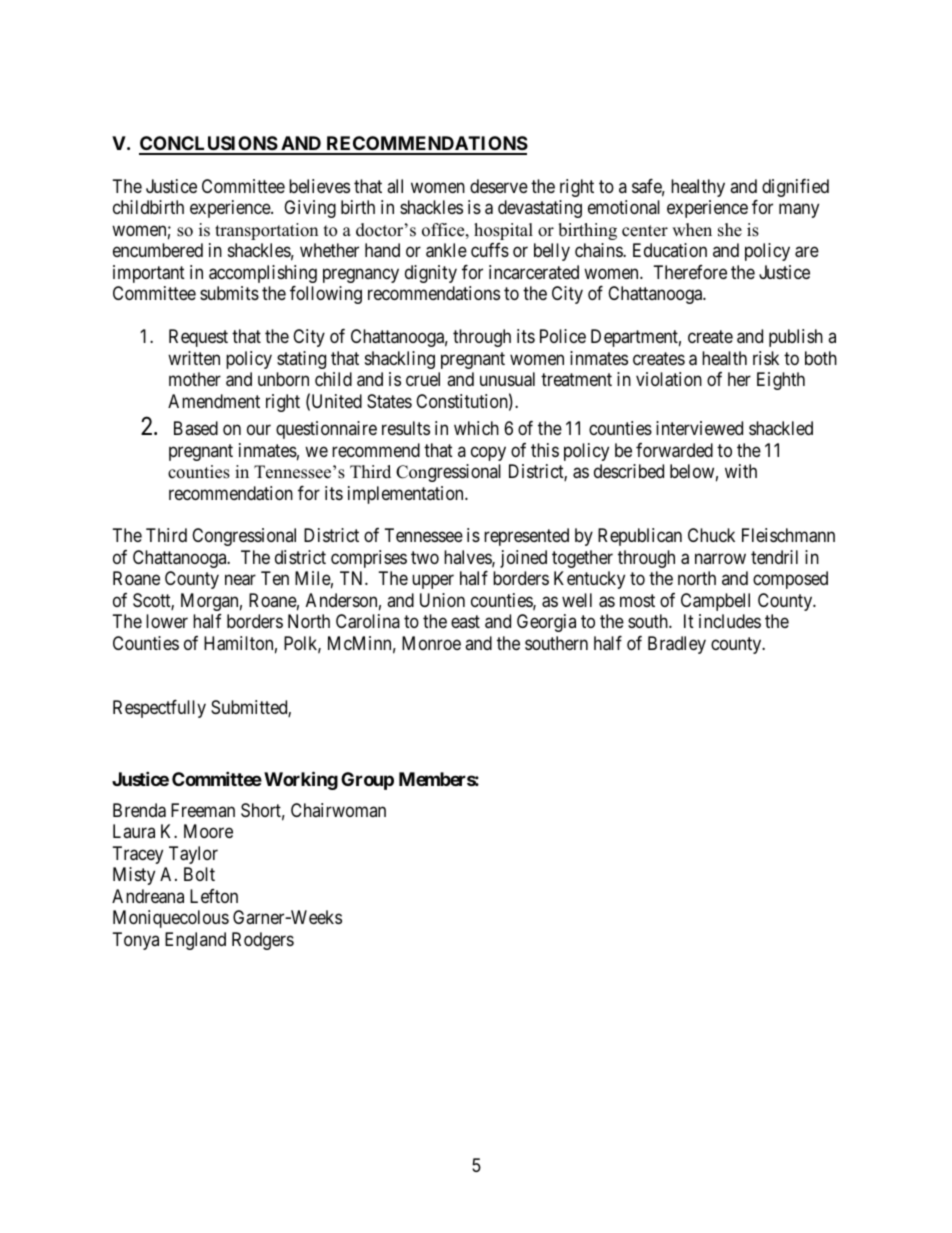 The image size is (952, 1233). Describe the element at coordinates (507, 379) in the page. I see `unusual` at that location.
